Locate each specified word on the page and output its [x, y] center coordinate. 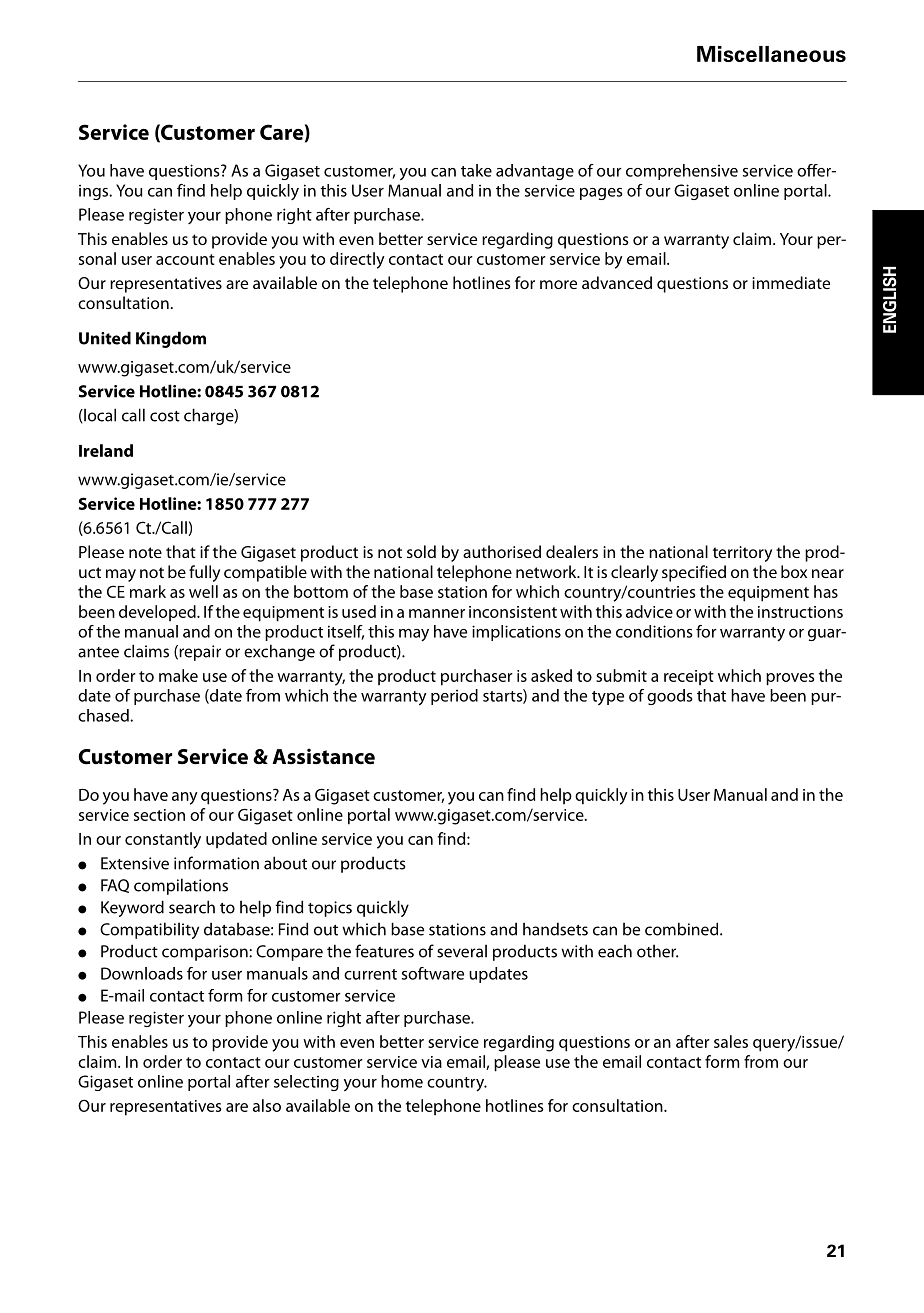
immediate [791, 282]
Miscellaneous [771, 54]
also [267, 1105]
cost [165, 416]
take [476, 170]
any [185, 798]
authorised [502, 551]
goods [669, 697]
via [431, 1062]
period [454, 697]
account [185, 259]
